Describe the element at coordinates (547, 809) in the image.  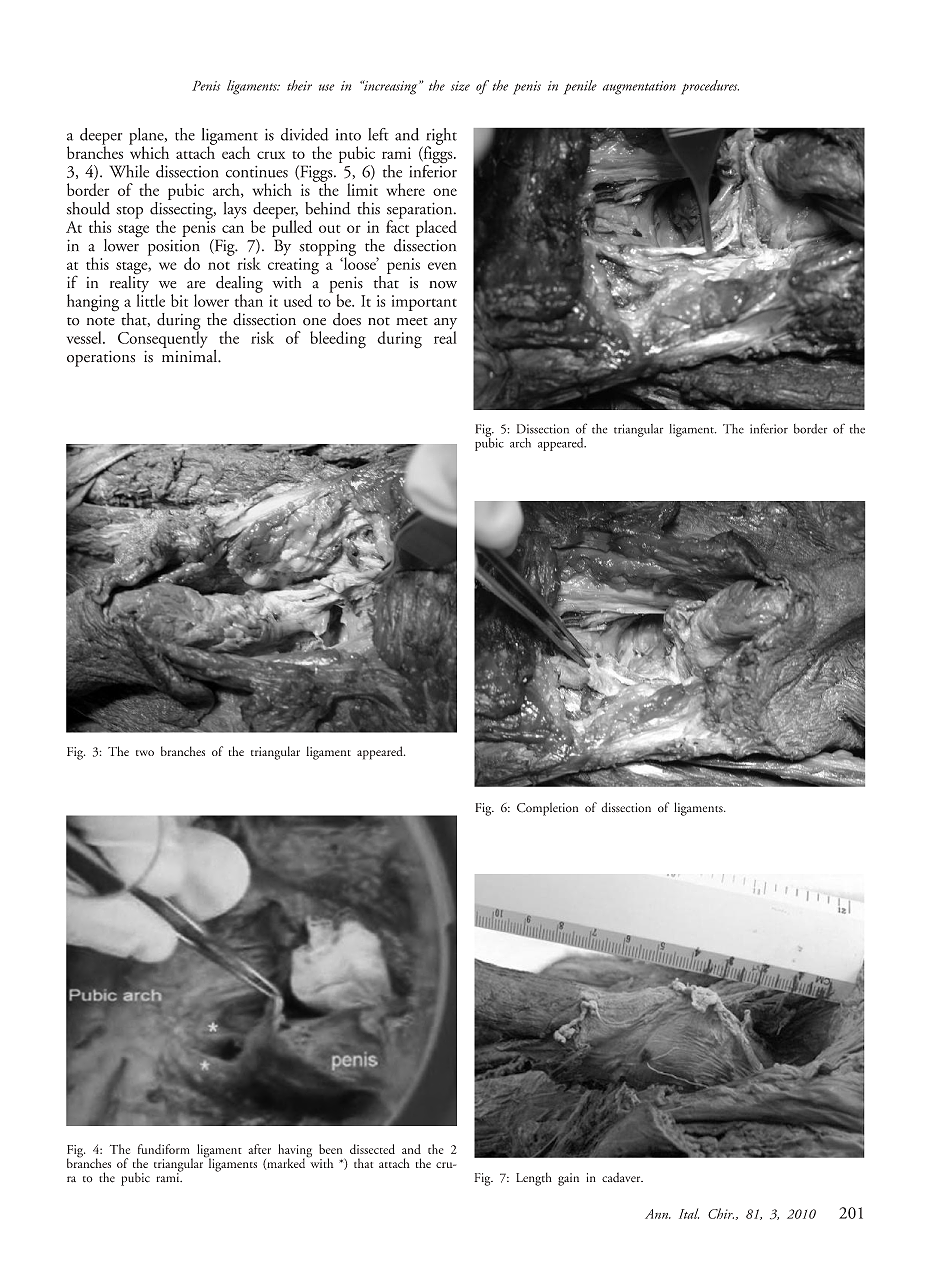
I see `Completion` at that location.
